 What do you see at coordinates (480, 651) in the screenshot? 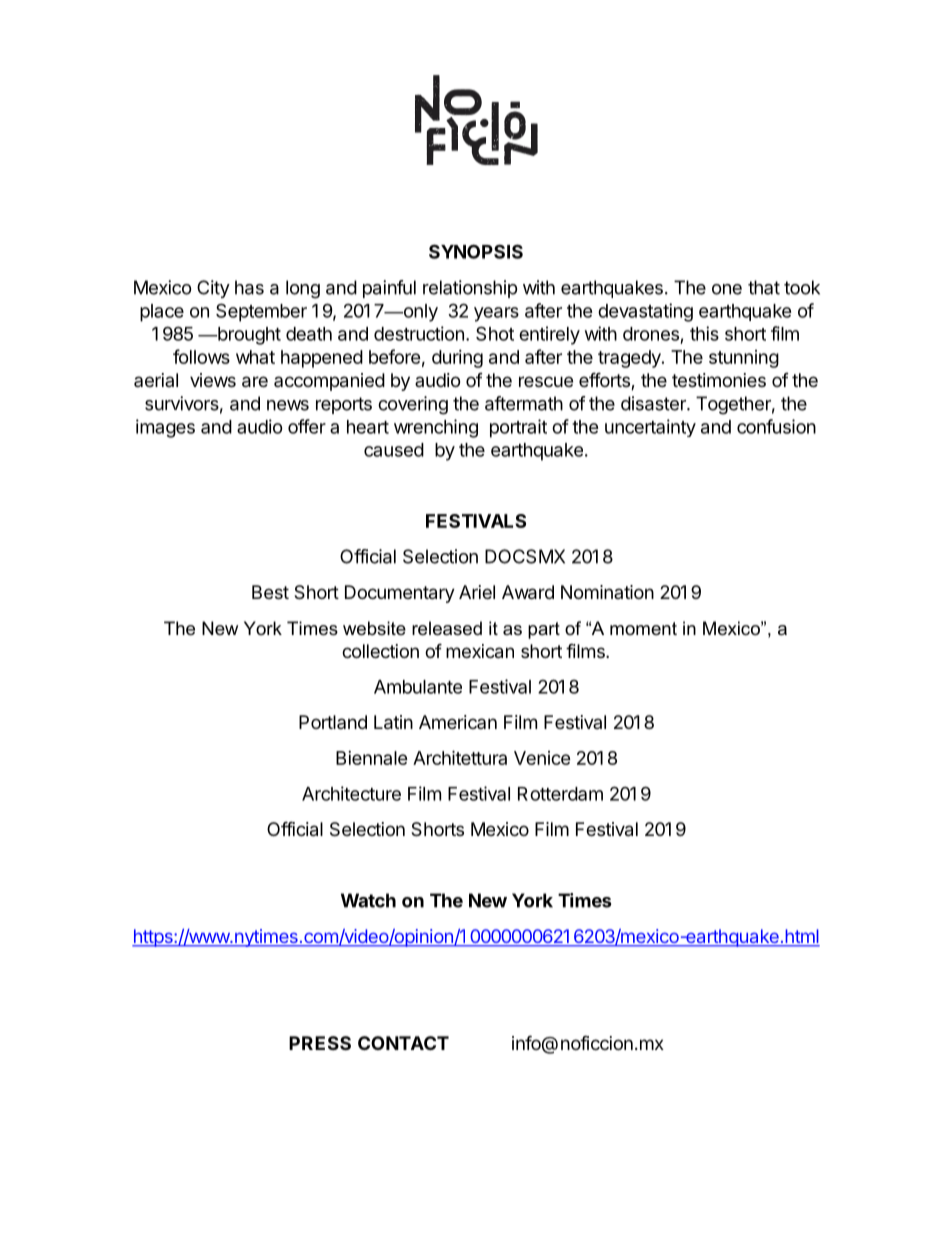
I see `mexican` at bounding box center [480, 651].
